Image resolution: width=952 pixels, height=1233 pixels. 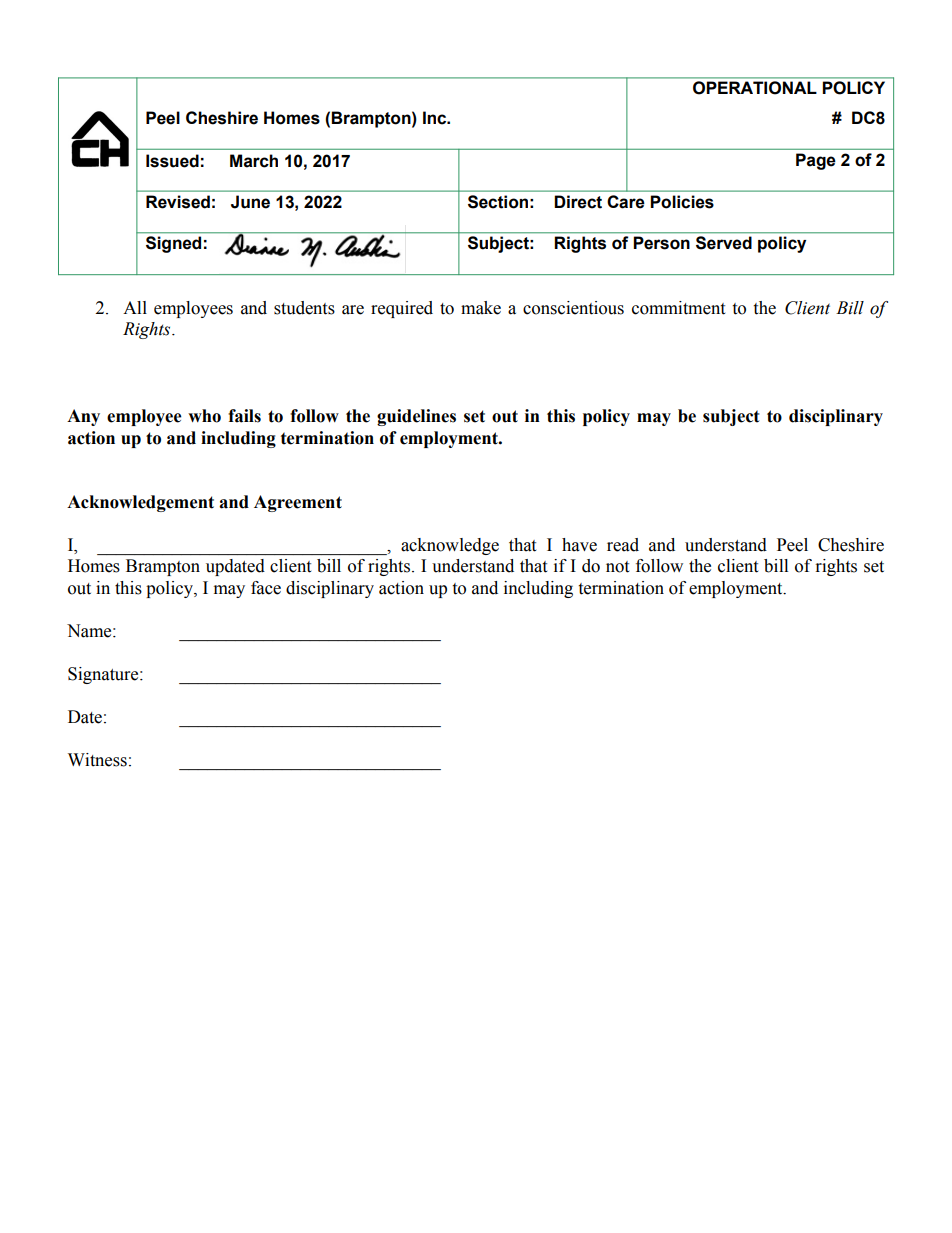 I want to click on guidelines, so click(x=416, y=417).
